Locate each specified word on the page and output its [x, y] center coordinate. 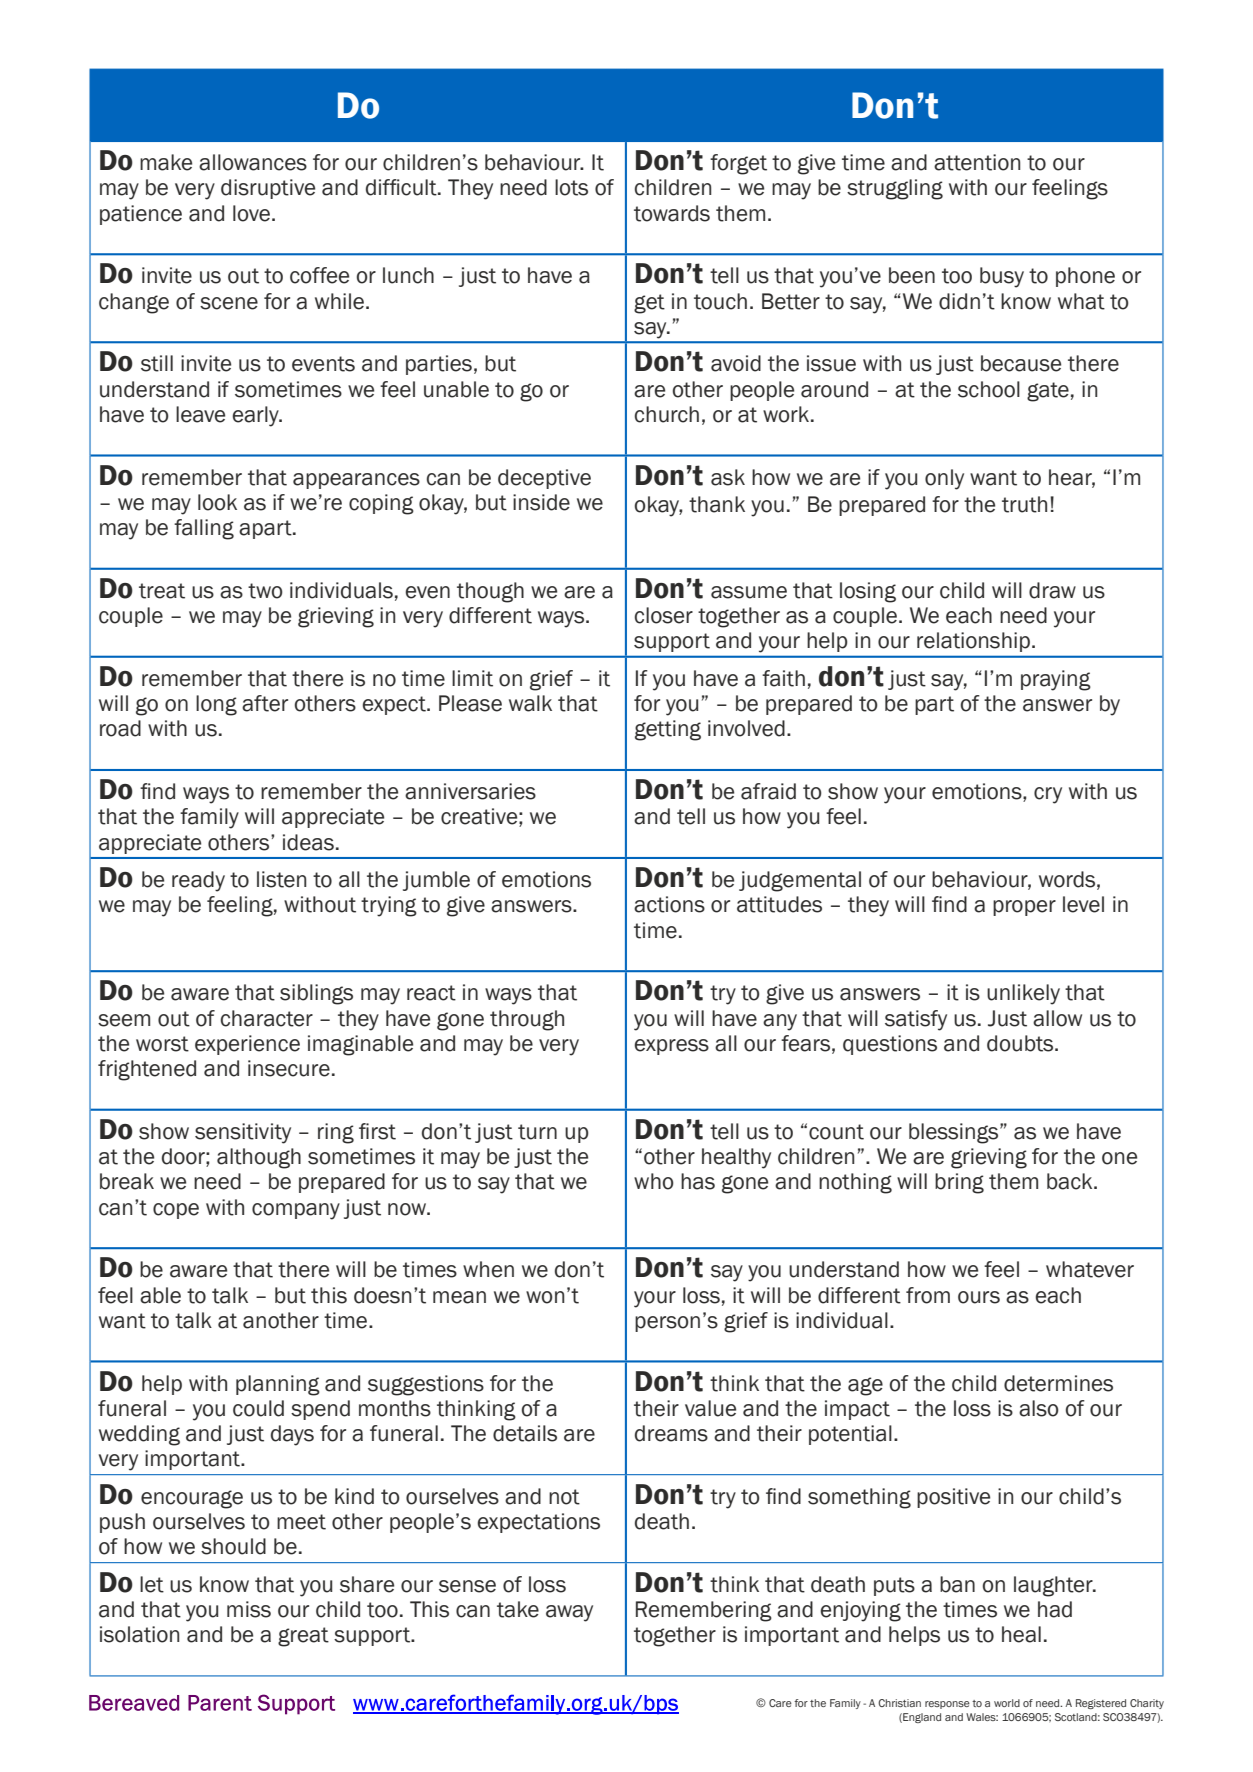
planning [278, 1385]
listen [282, 879]
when [488, 1269]
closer [664, 615]
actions [669, 904]
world [1007, 1703]
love [251, 213]
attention [977, 162]
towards [672, 213]
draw [1052, 590]
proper [1024, 908]
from [928, 1295]
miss [249, 1609]
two [265, 591]
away [569, 1613]
